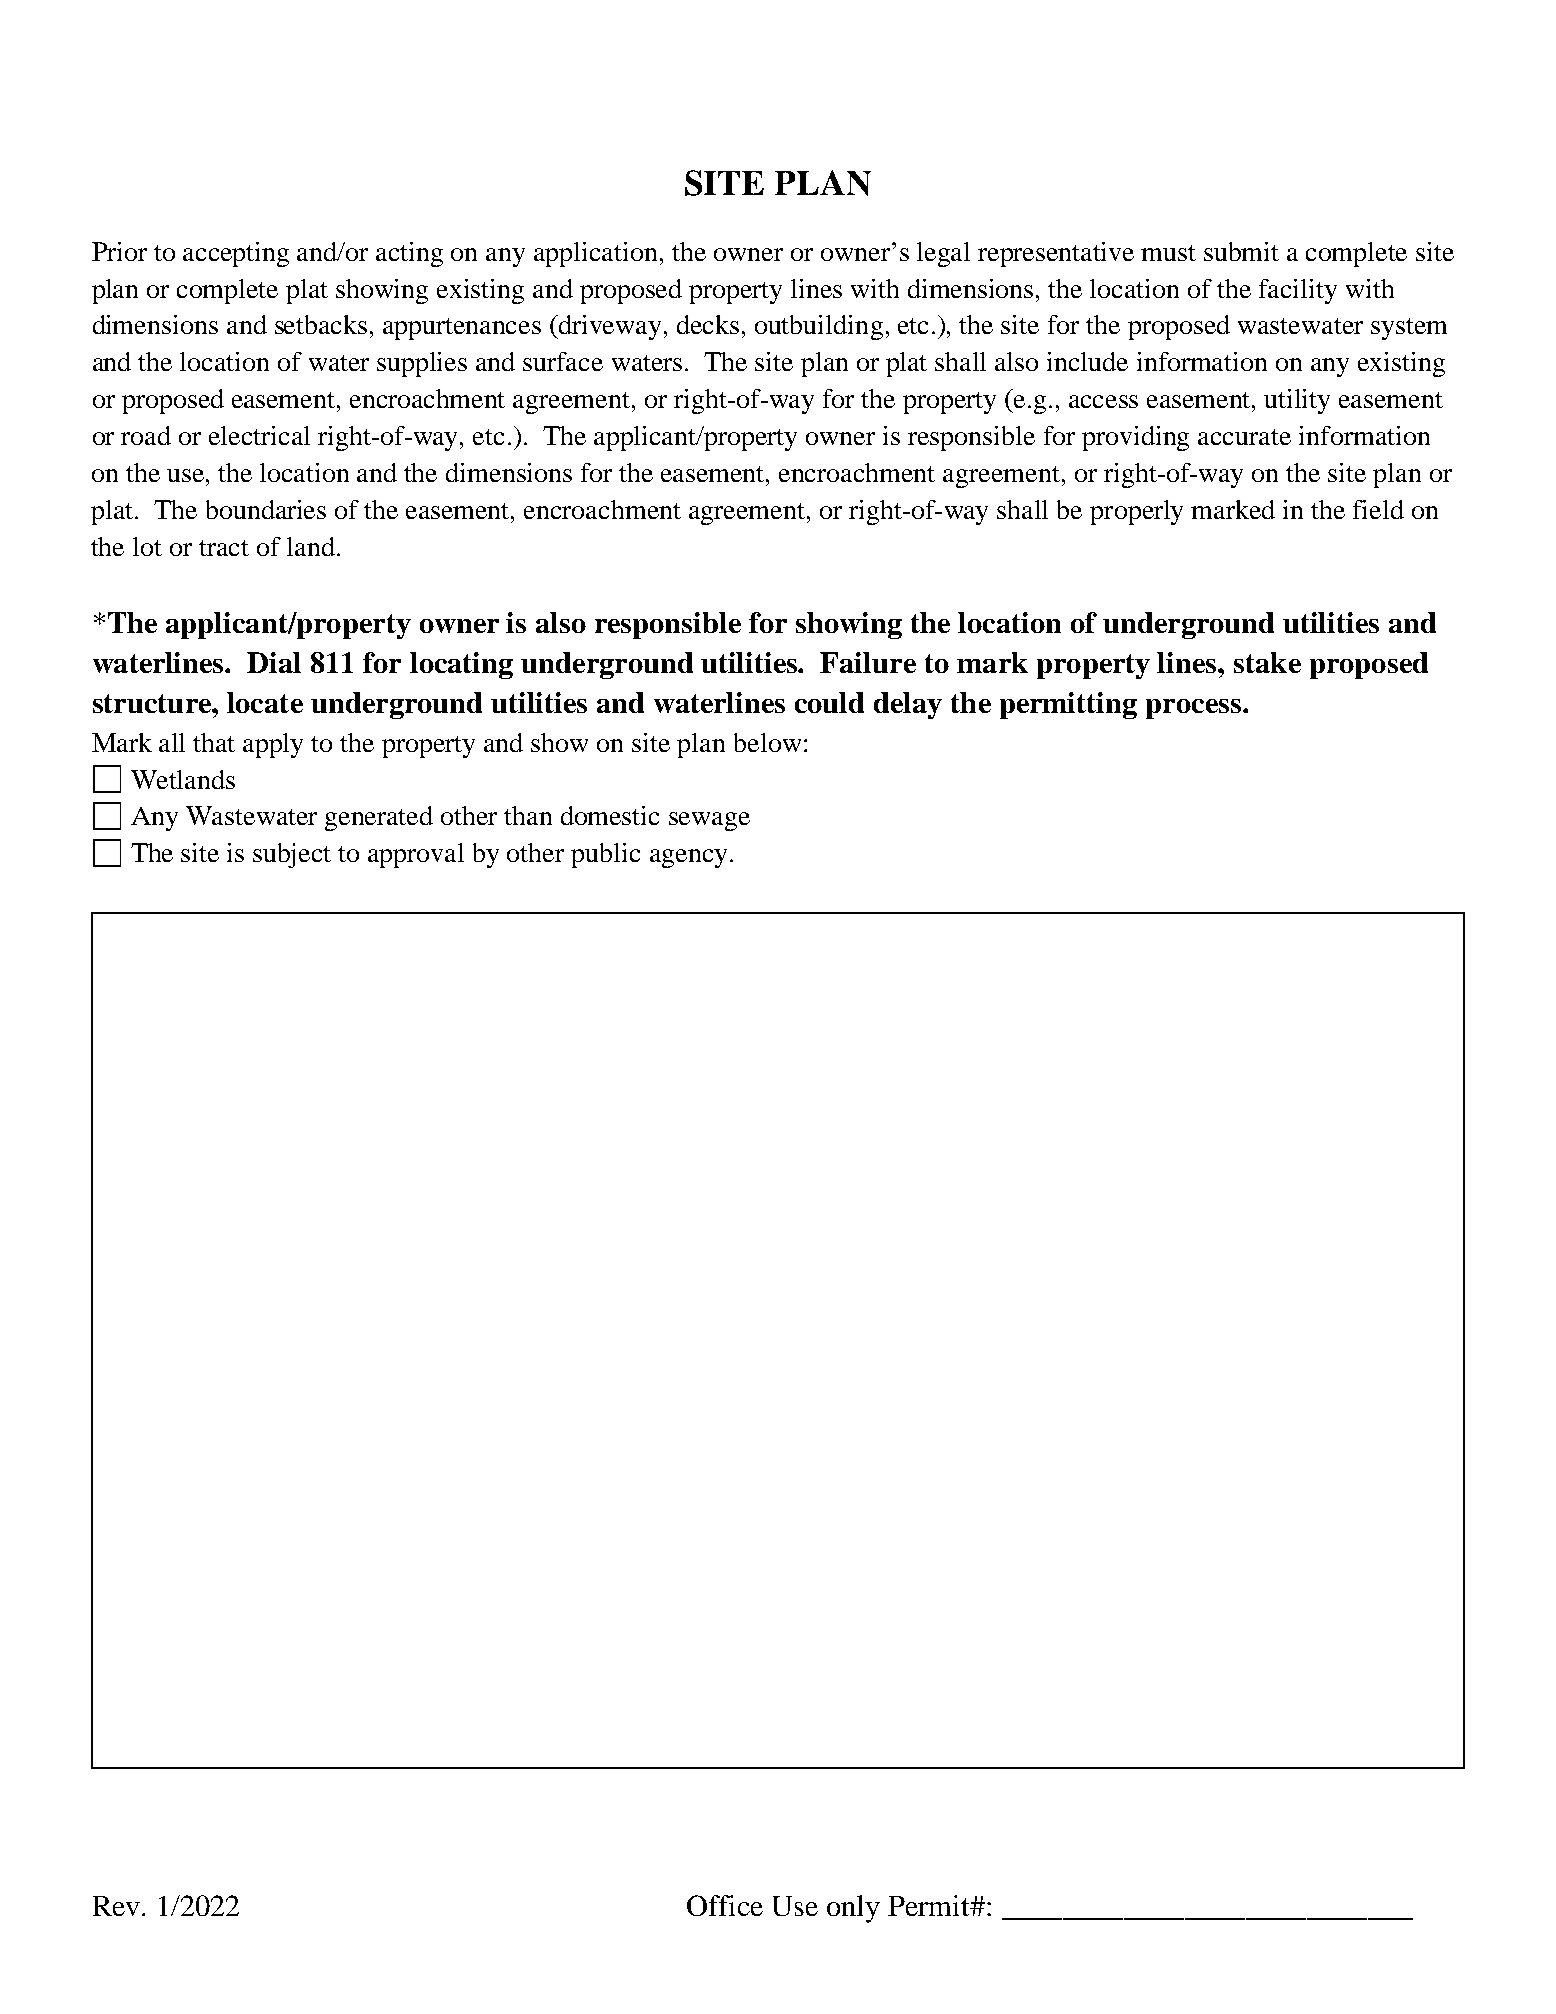 The width and height of the screenshot is (1556, 2014). I want to click on Office, so click(725, 1905).
